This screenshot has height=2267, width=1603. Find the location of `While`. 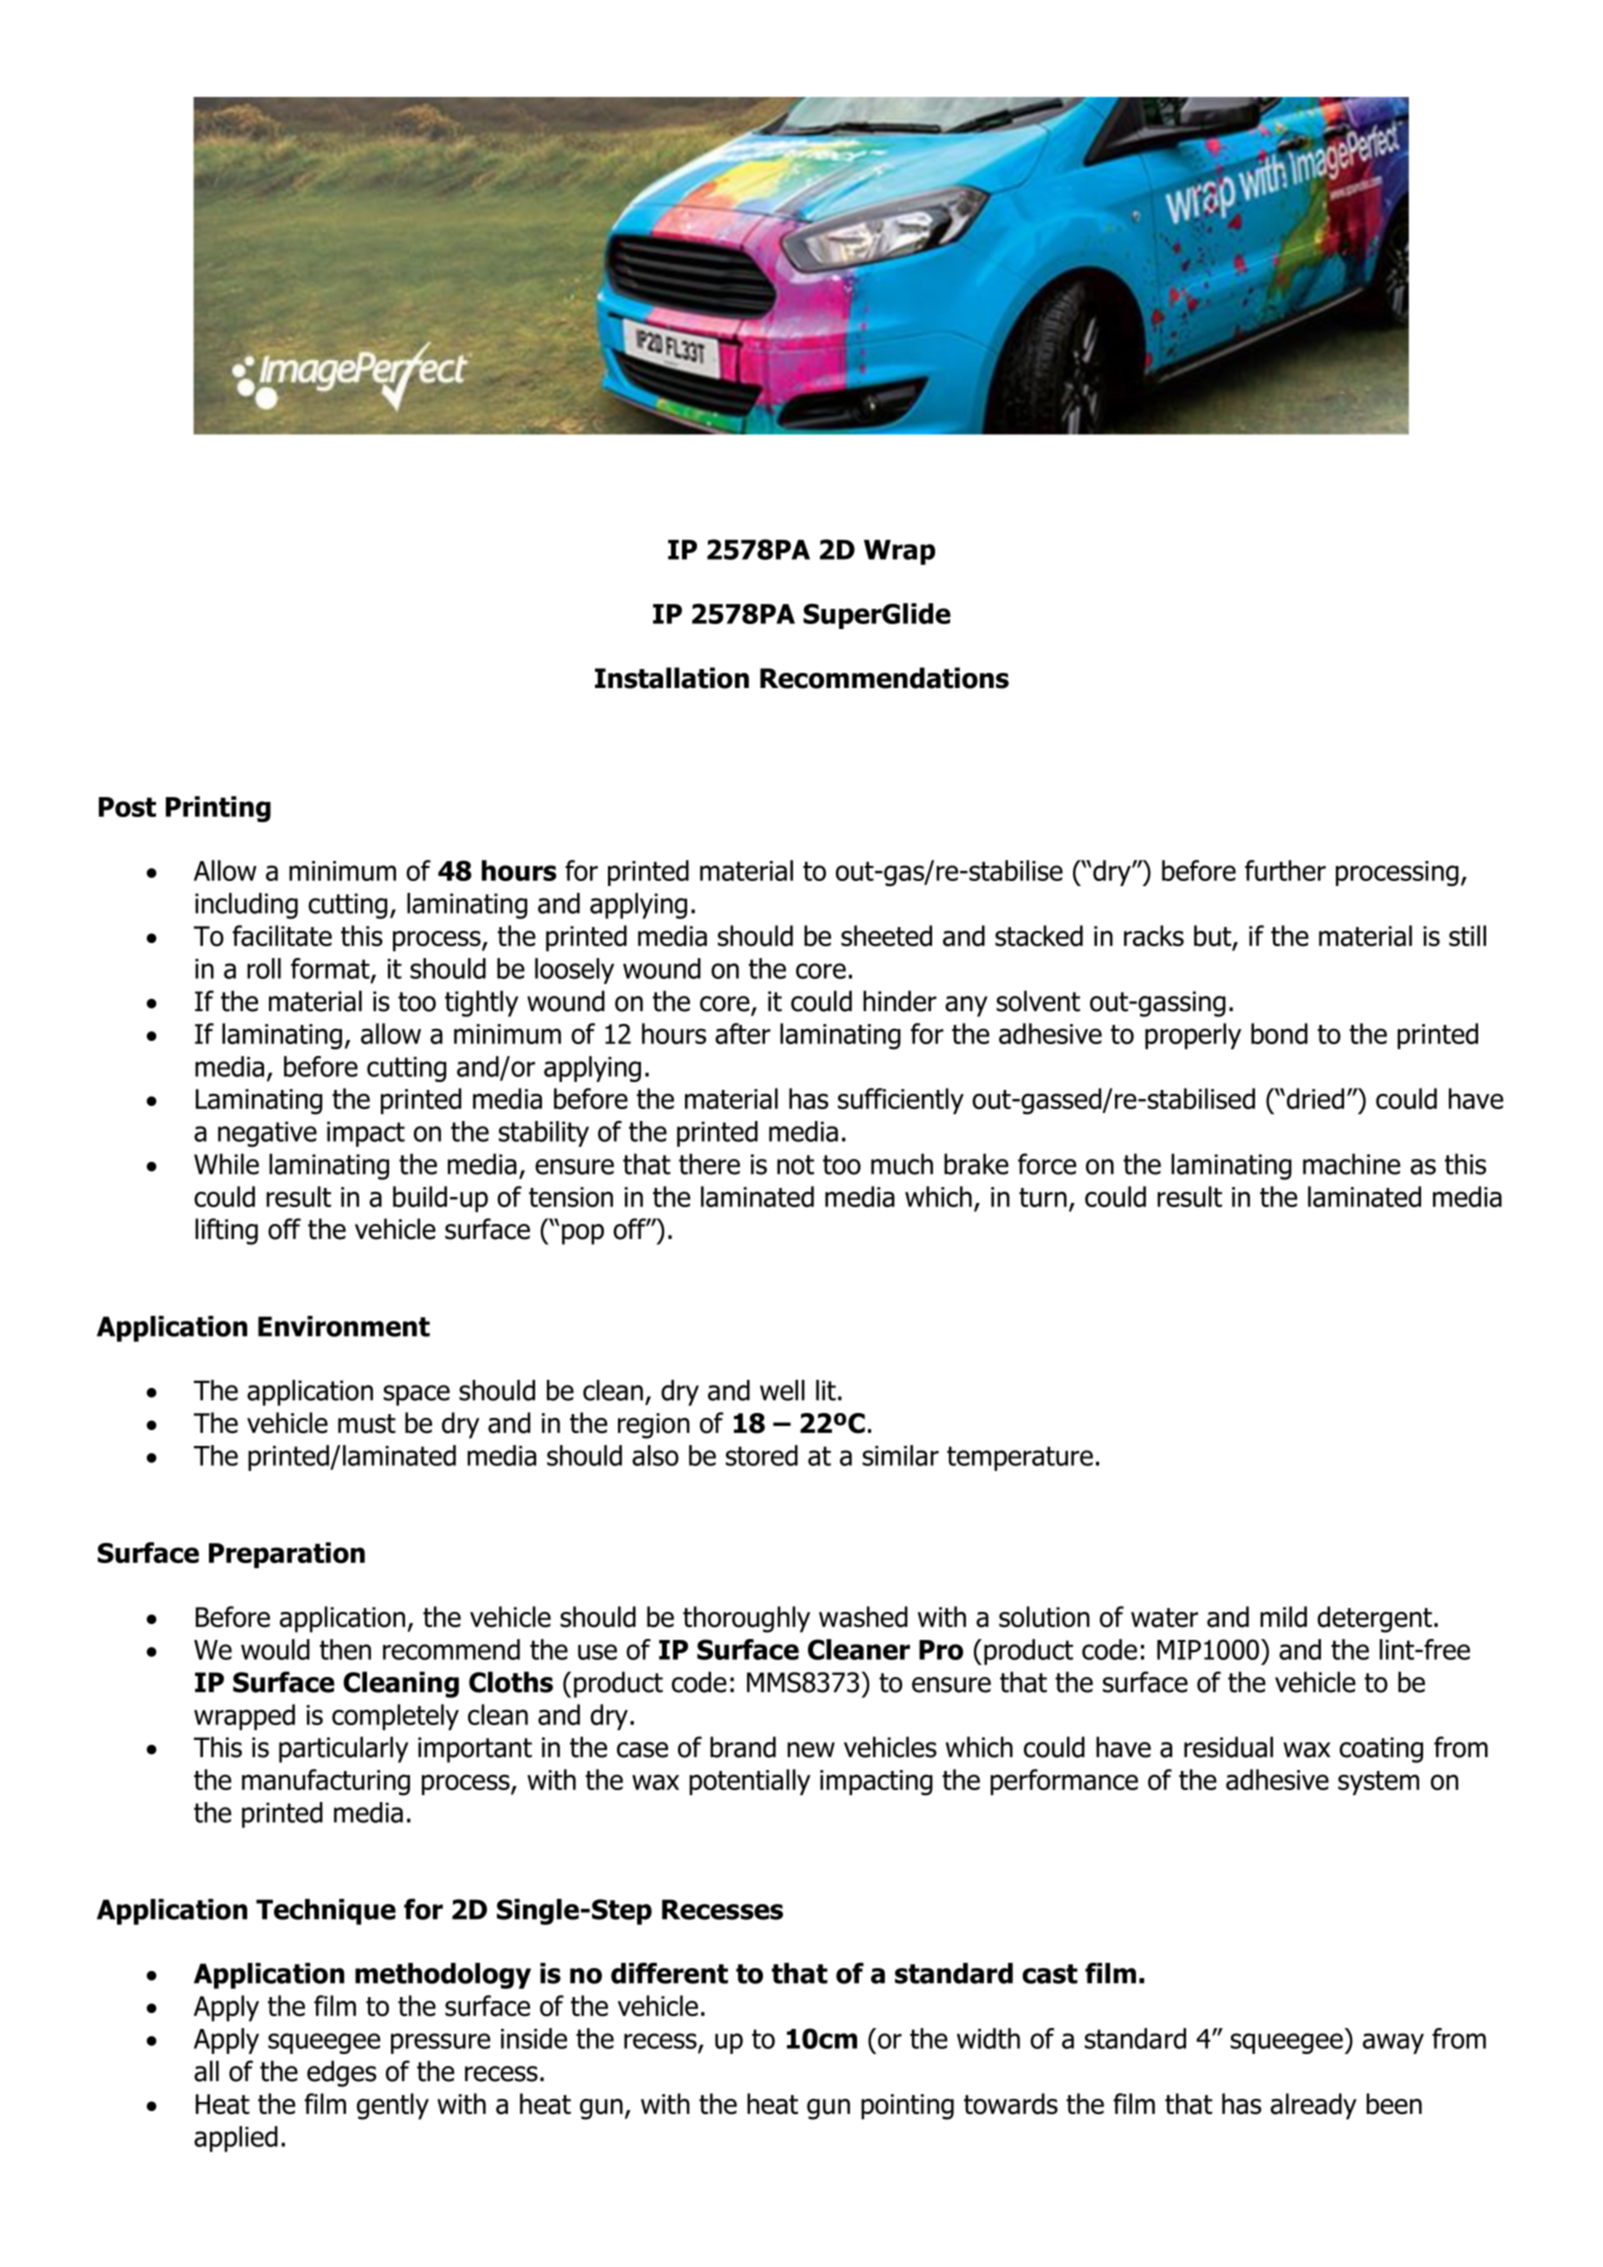

While is located at coordinates (226, 1164).
